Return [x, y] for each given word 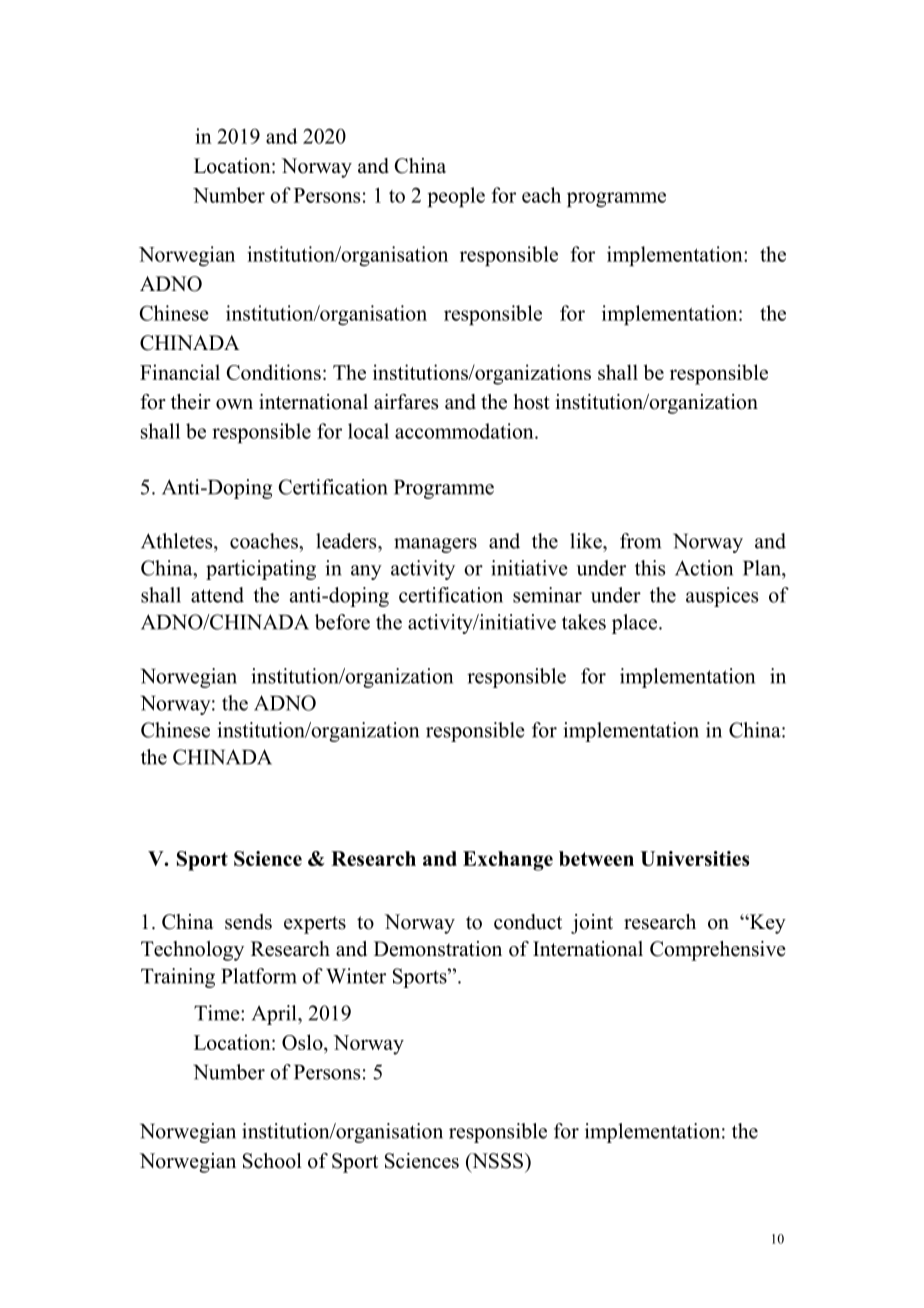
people [456, 197]
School [272, 1161]
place [636, 624]
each [541, 195]
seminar [547, 595]
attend [217, 595]
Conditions [274, 372]
